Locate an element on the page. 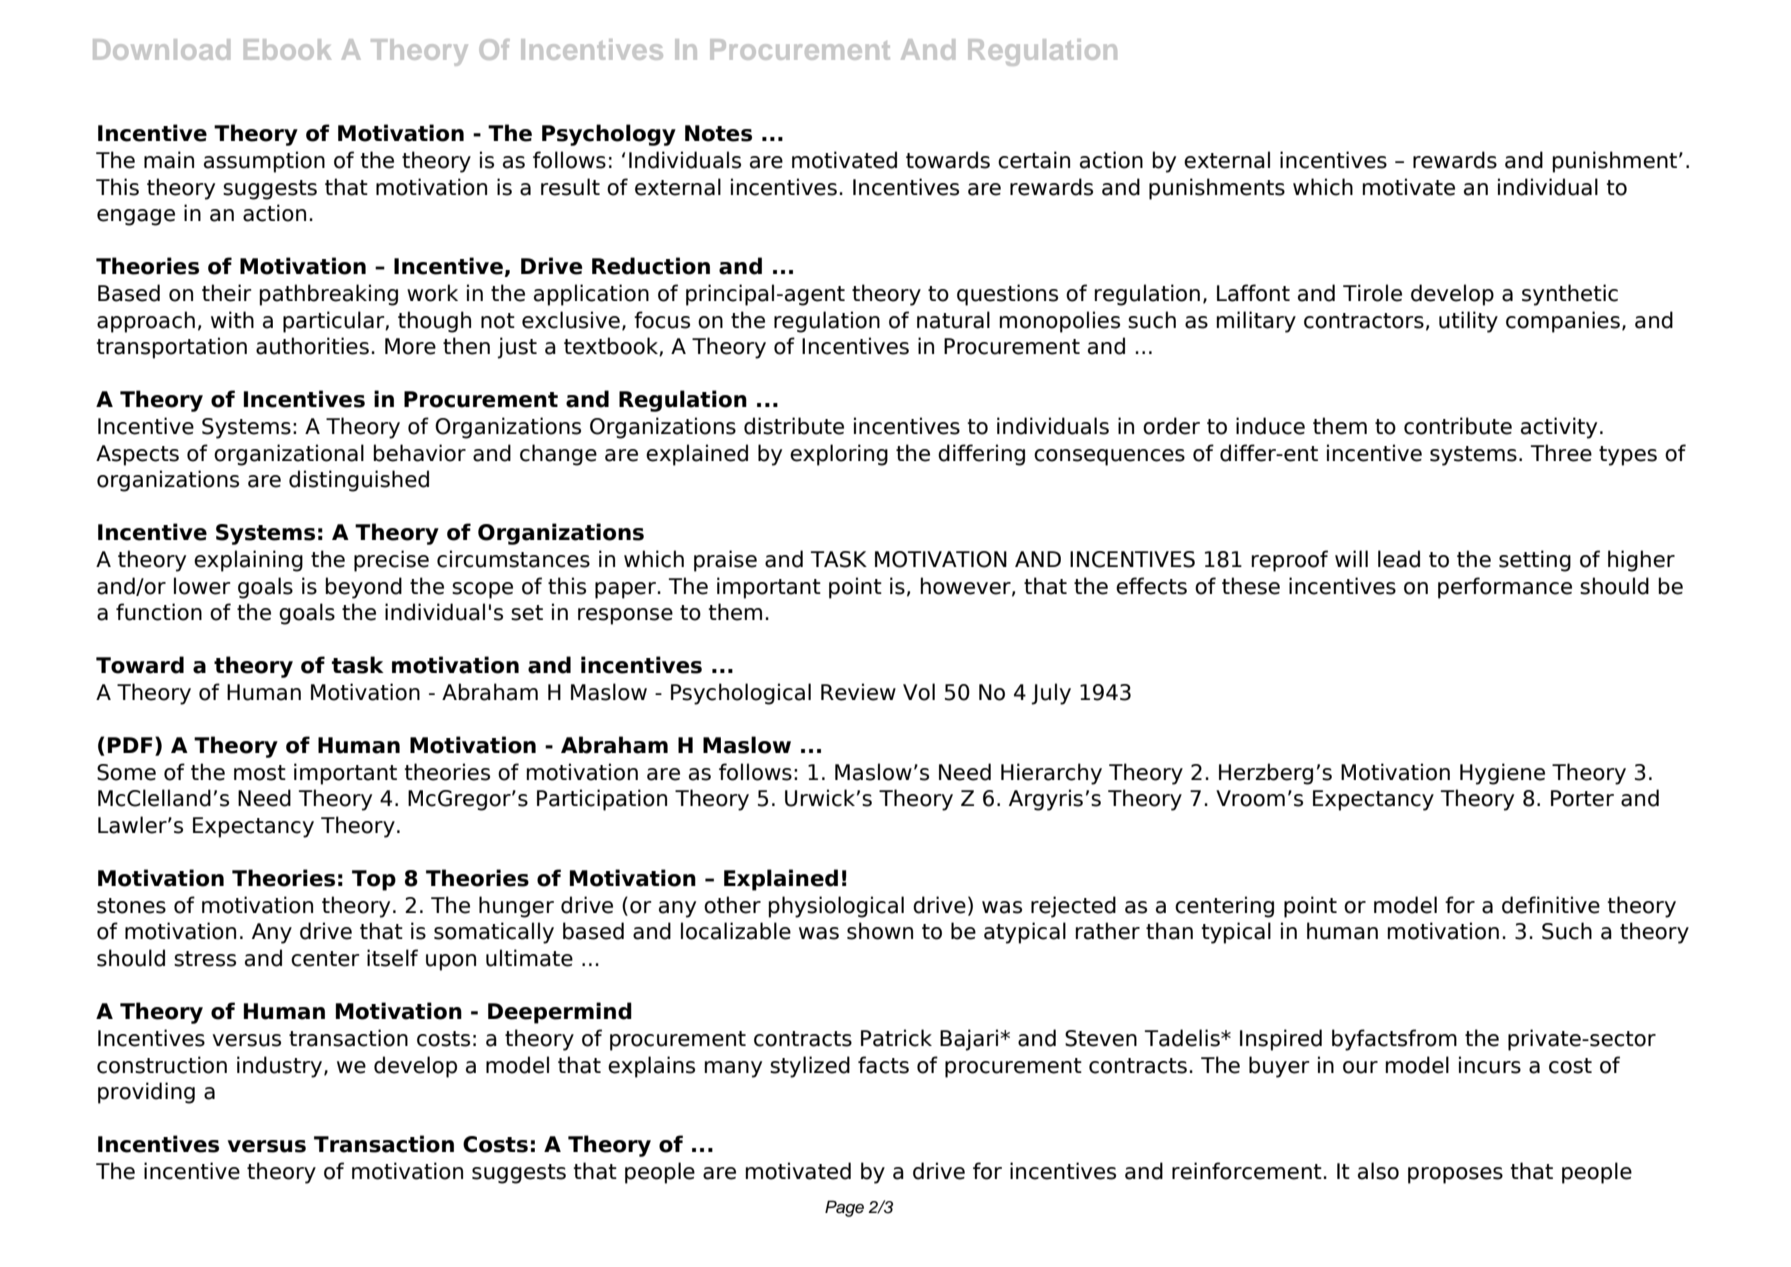 The width and height of the image is (1791, 1267). Ebook is located at coordinates (287, 49).
